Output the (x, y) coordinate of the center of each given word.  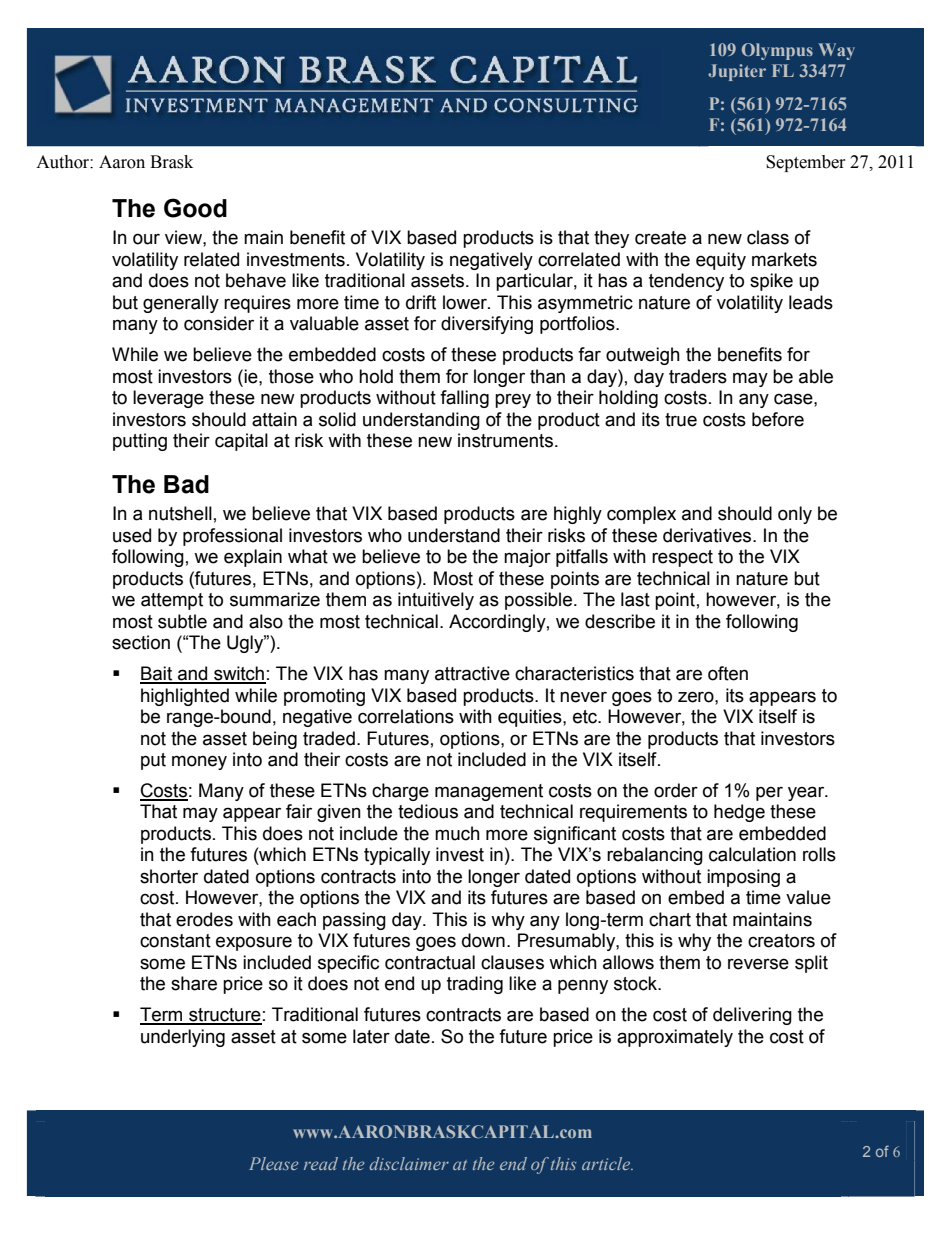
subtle (182, 621)
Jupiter (737, 72)
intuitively (436, 601)
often (728, 673)
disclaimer (409, 1163)
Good (195, 208)
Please (273, 1163)
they (611, 239)
